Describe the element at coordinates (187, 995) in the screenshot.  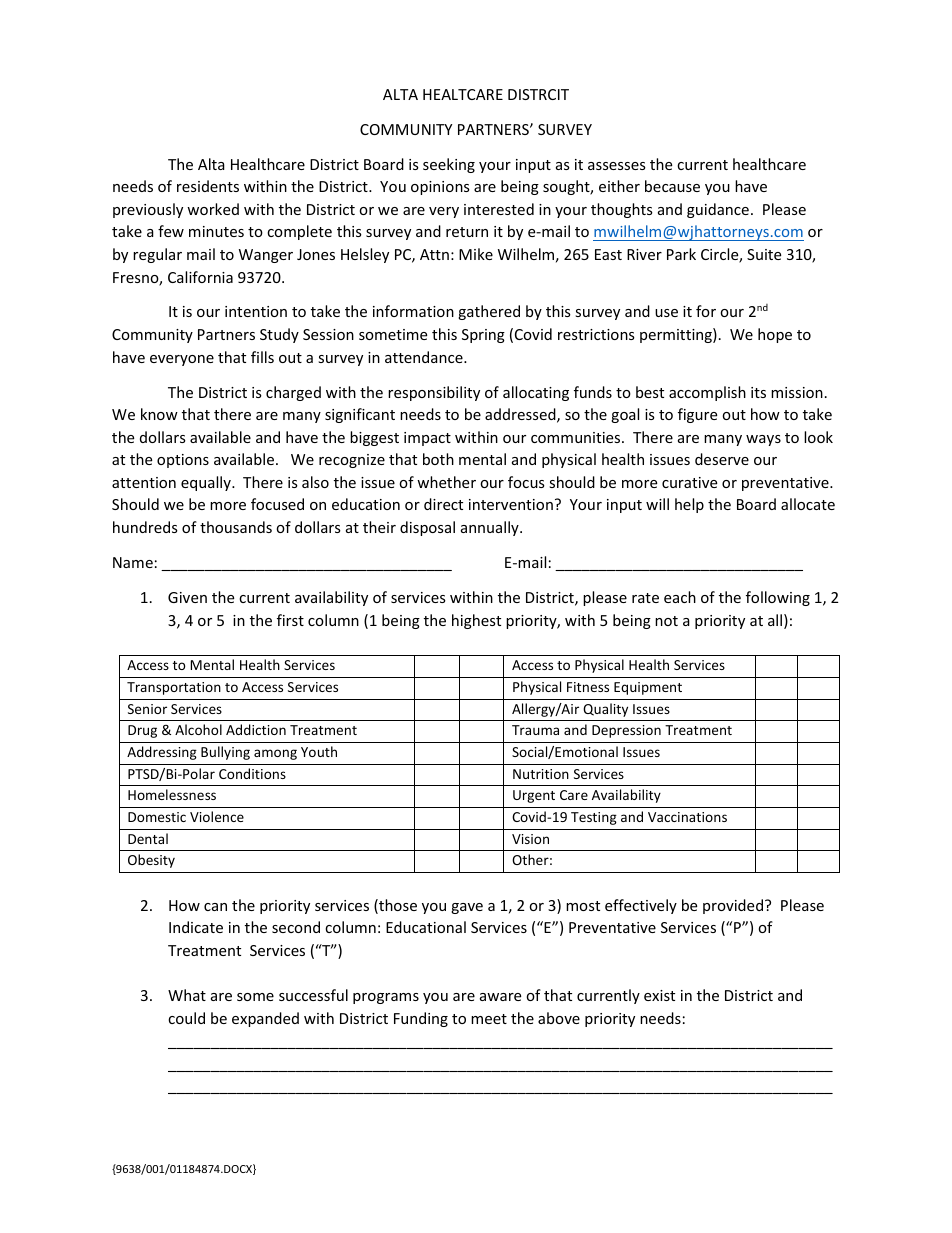
I see `What` at that location.
